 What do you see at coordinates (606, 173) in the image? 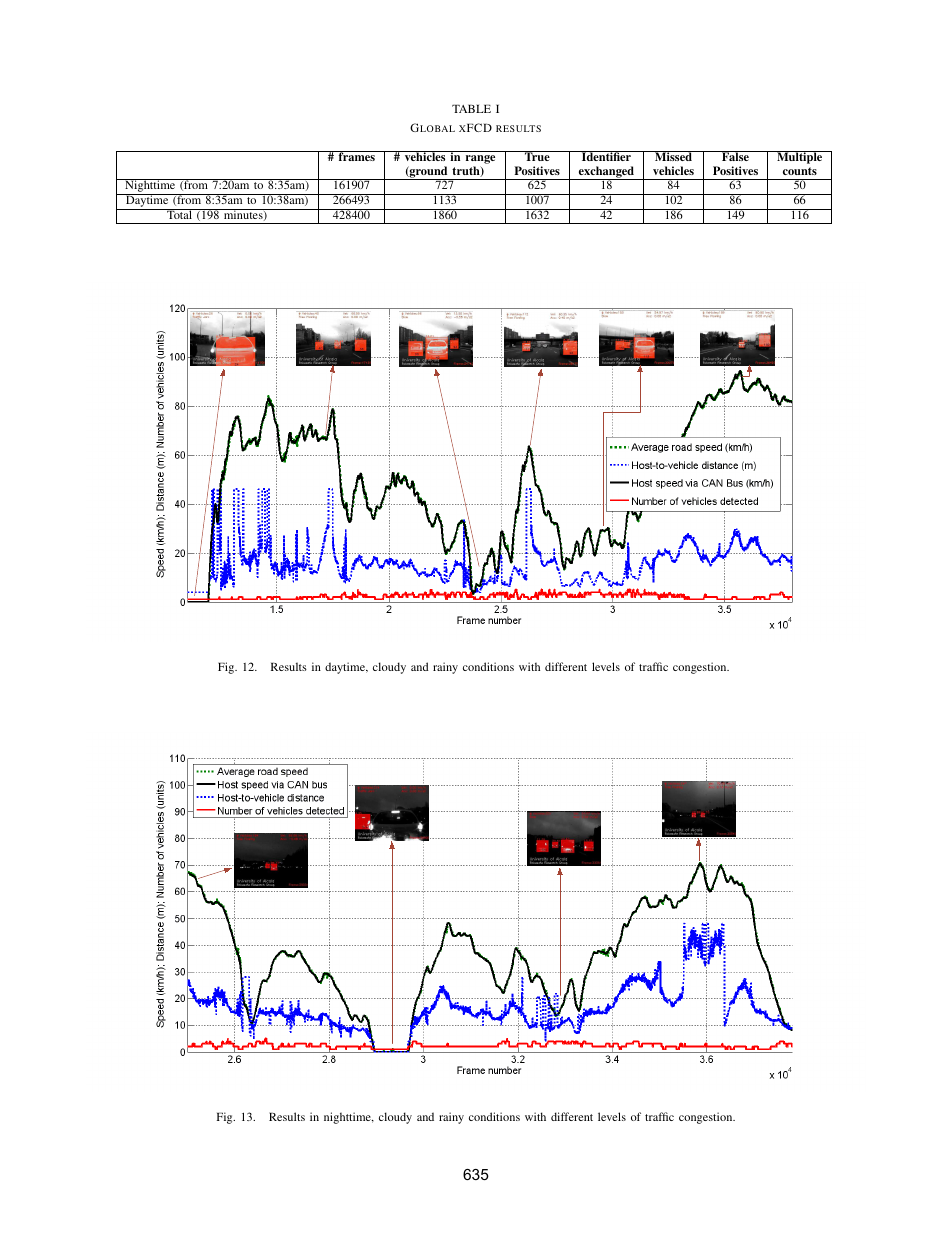
I see `exchanged` at bounding box center [606, 173].
